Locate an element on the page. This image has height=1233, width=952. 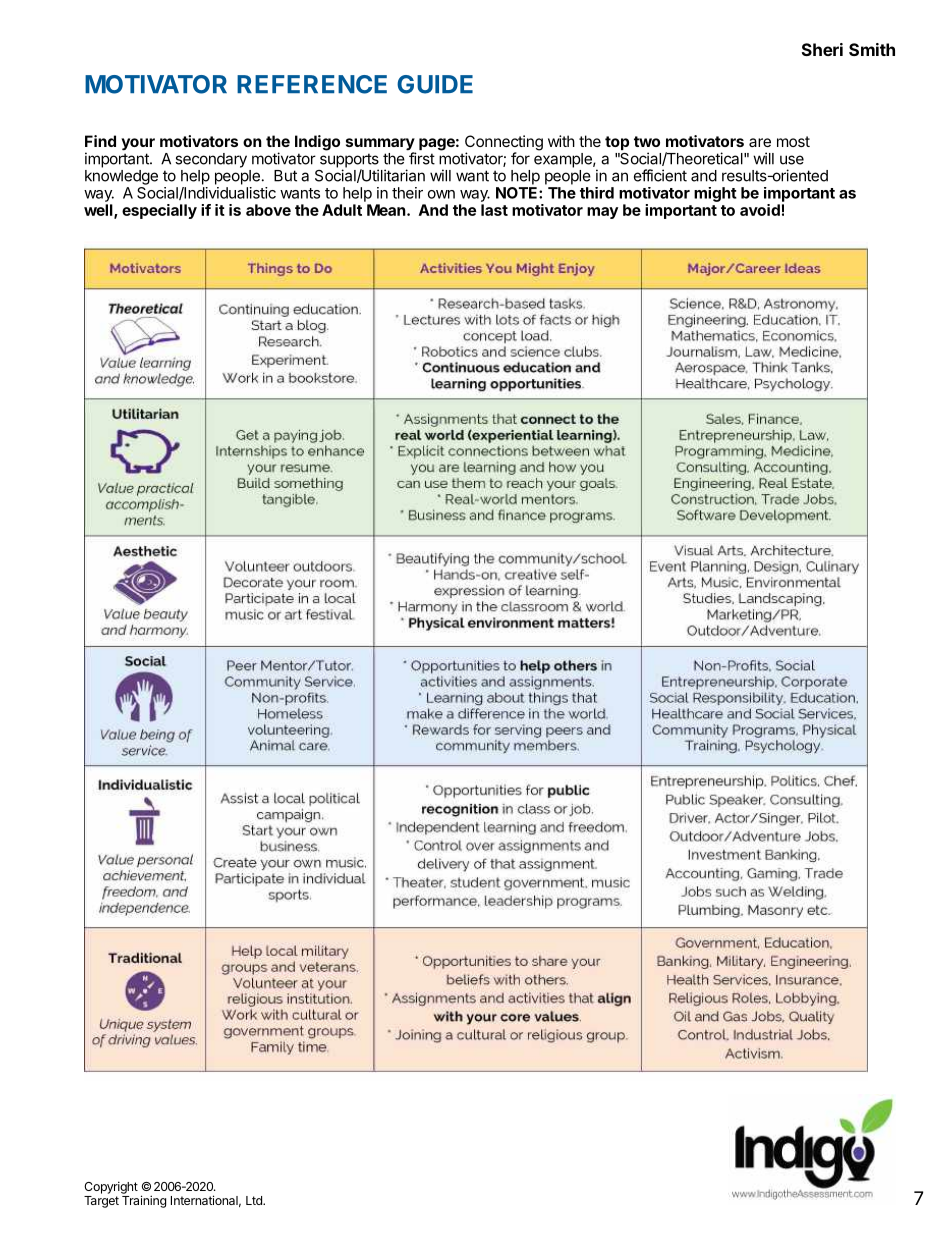
Target is located at coordinates (101, 1202).
